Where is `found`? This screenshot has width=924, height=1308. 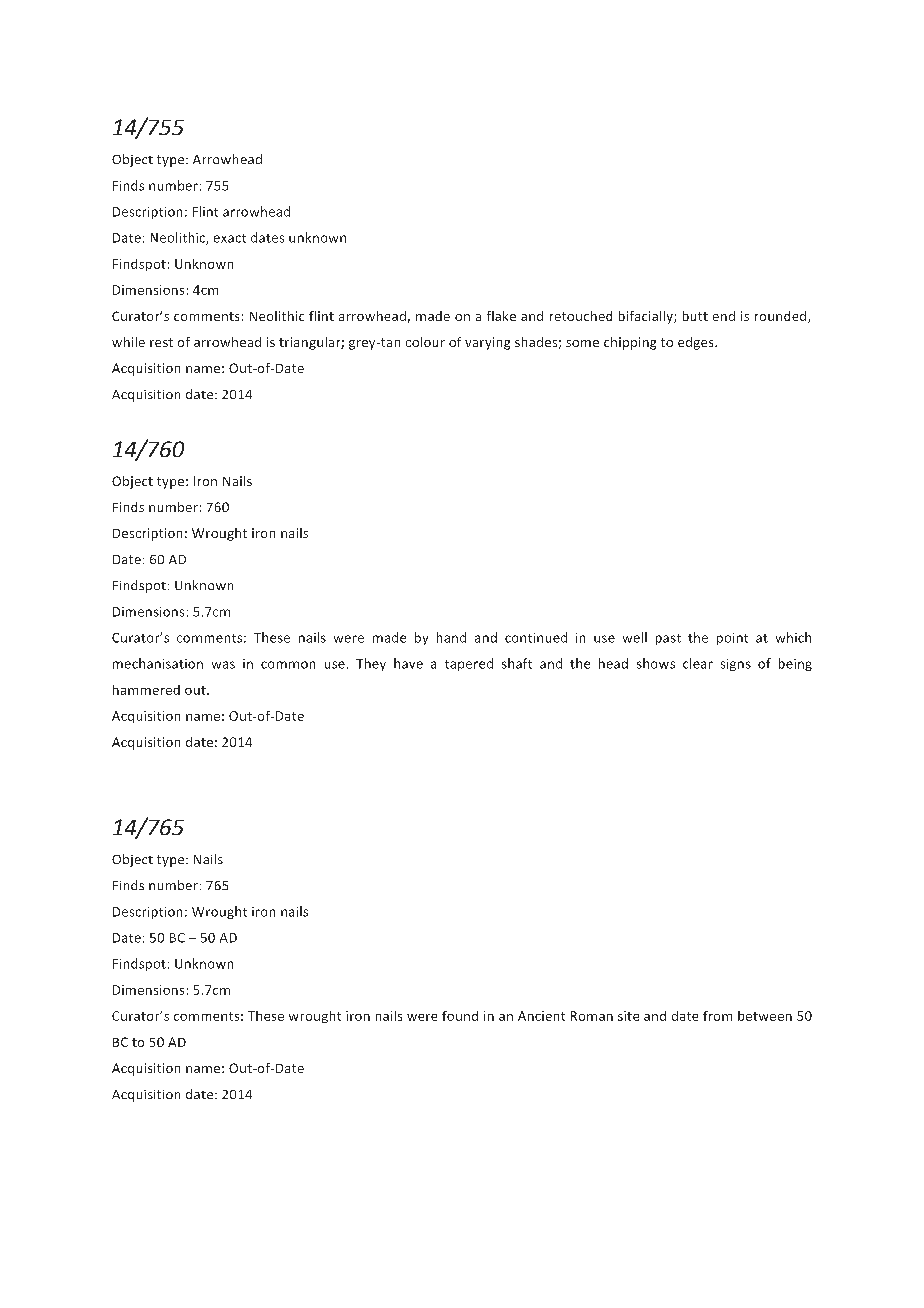 found is located at coordinates (460, 1016).
